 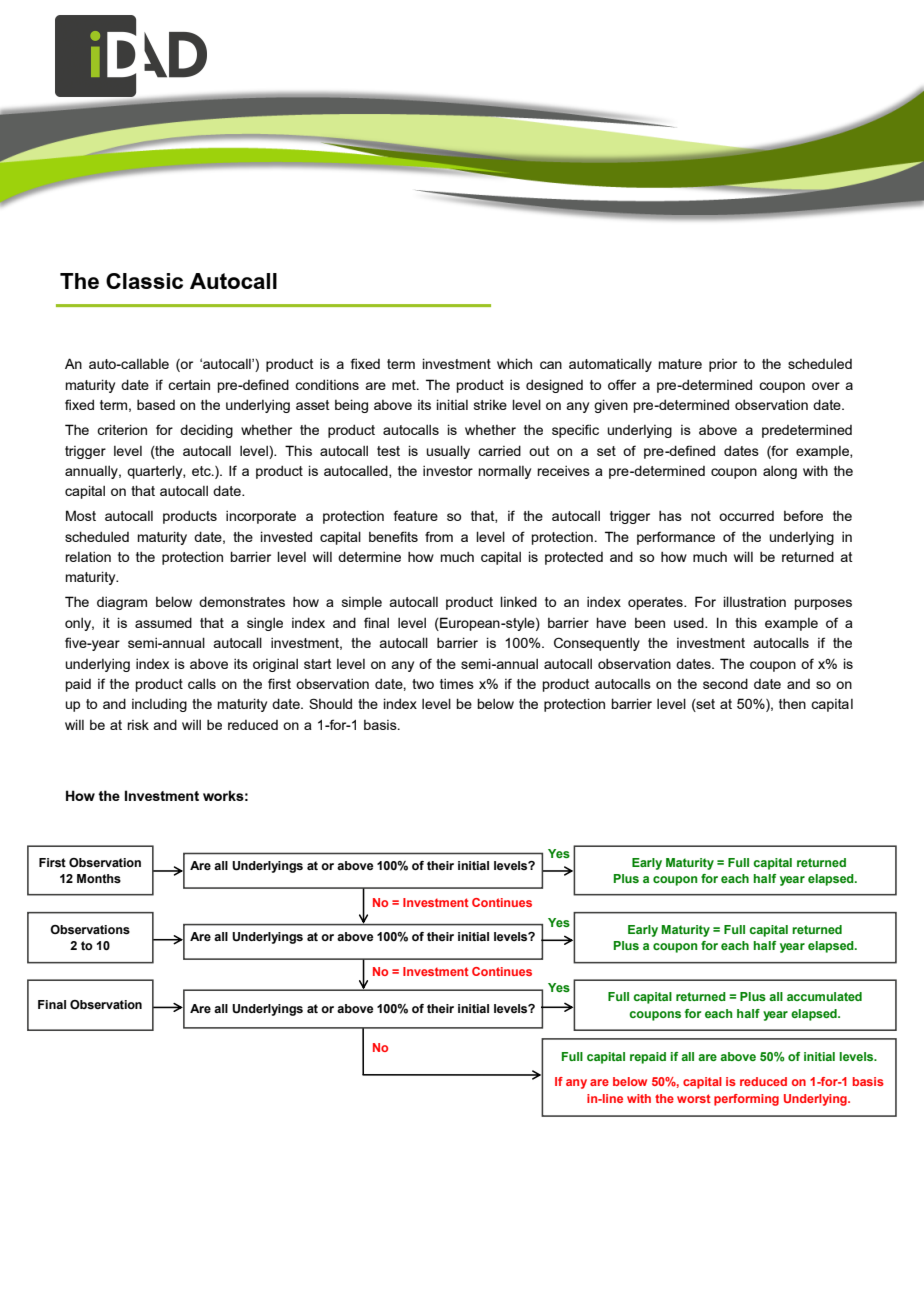 I want to click on prior, so click(x=723, y=365).
